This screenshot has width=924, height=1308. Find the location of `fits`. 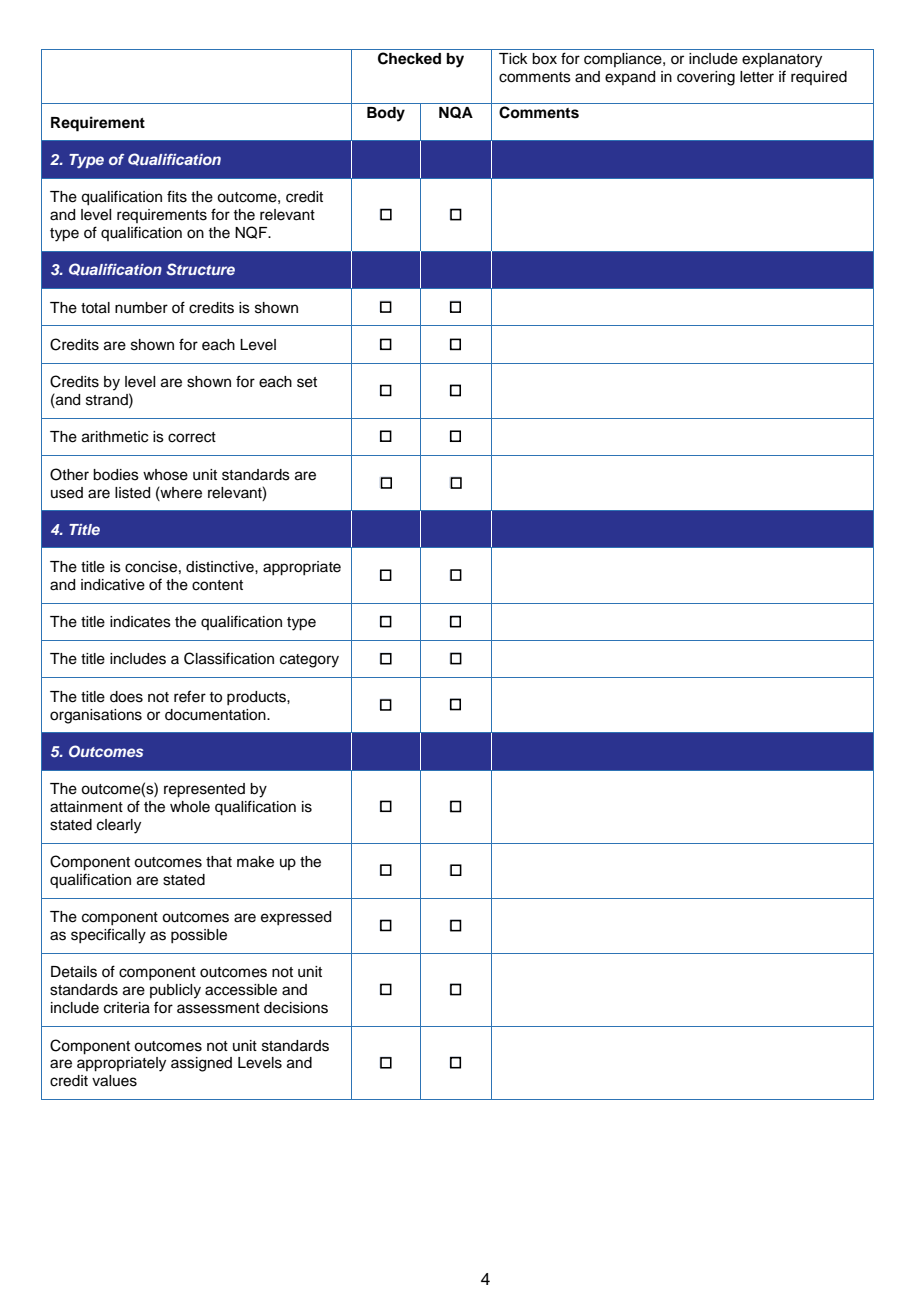

fits is located at coordinates (177, 196).
